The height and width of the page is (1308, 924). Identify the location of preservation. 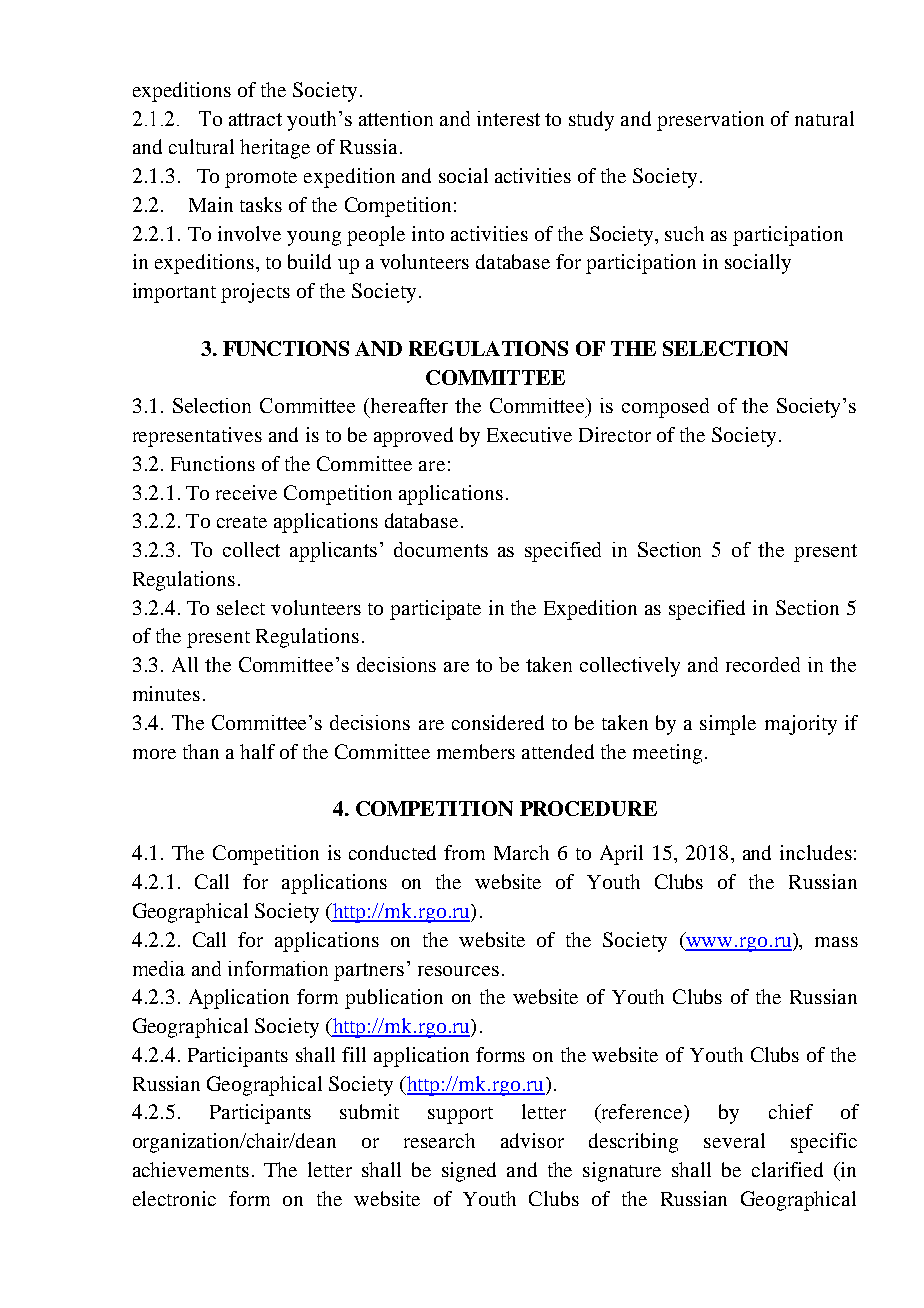
(710, 121).
